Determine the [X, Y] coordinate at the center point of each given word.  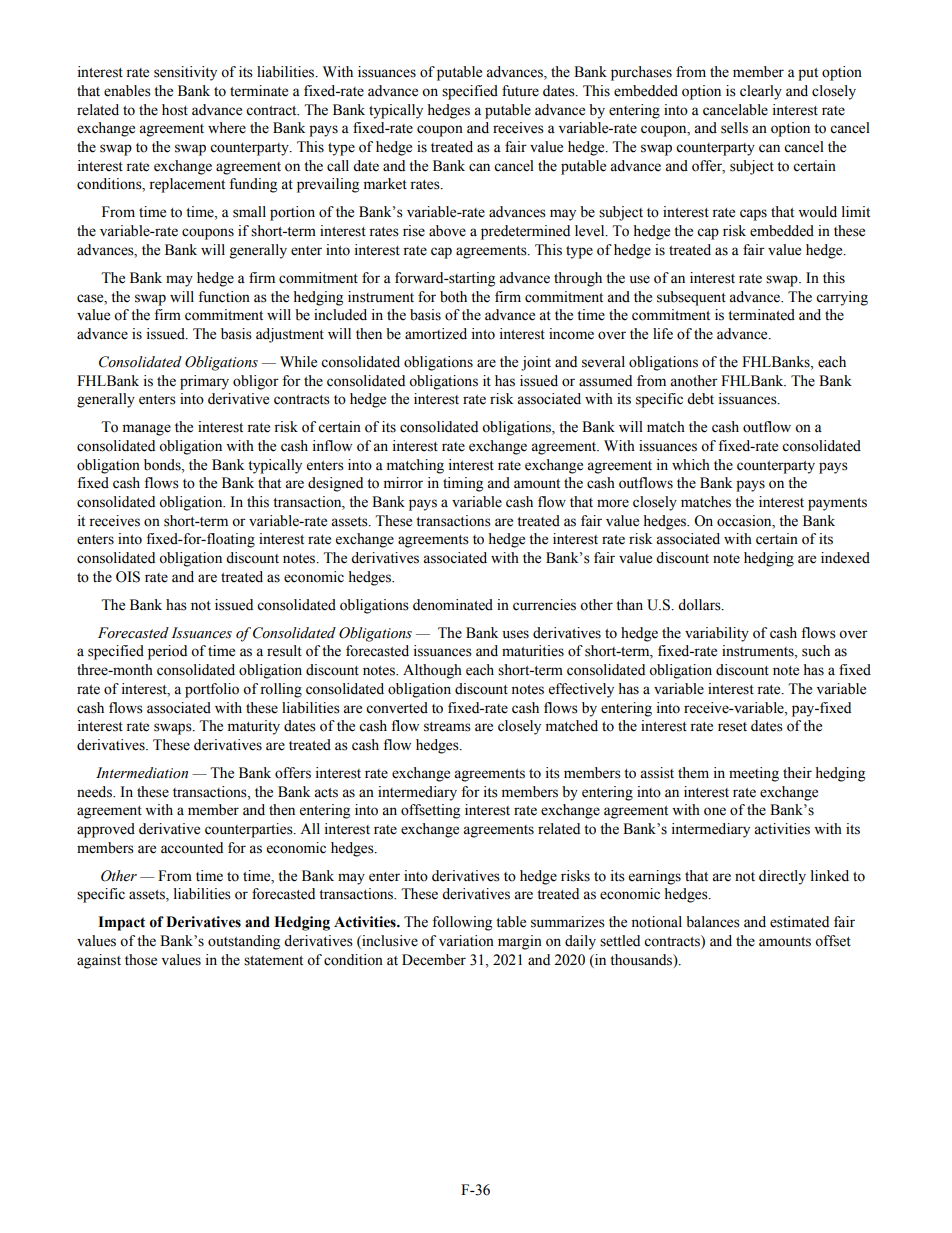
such [816, 651]
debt [700, 399]
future [520, 91]
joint [536, 363]
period [167, 652]
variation [466, 941]
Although [432, 671]
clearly [761, 92]
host [175, 110]
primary [204, 382]
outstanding [244, 942]
